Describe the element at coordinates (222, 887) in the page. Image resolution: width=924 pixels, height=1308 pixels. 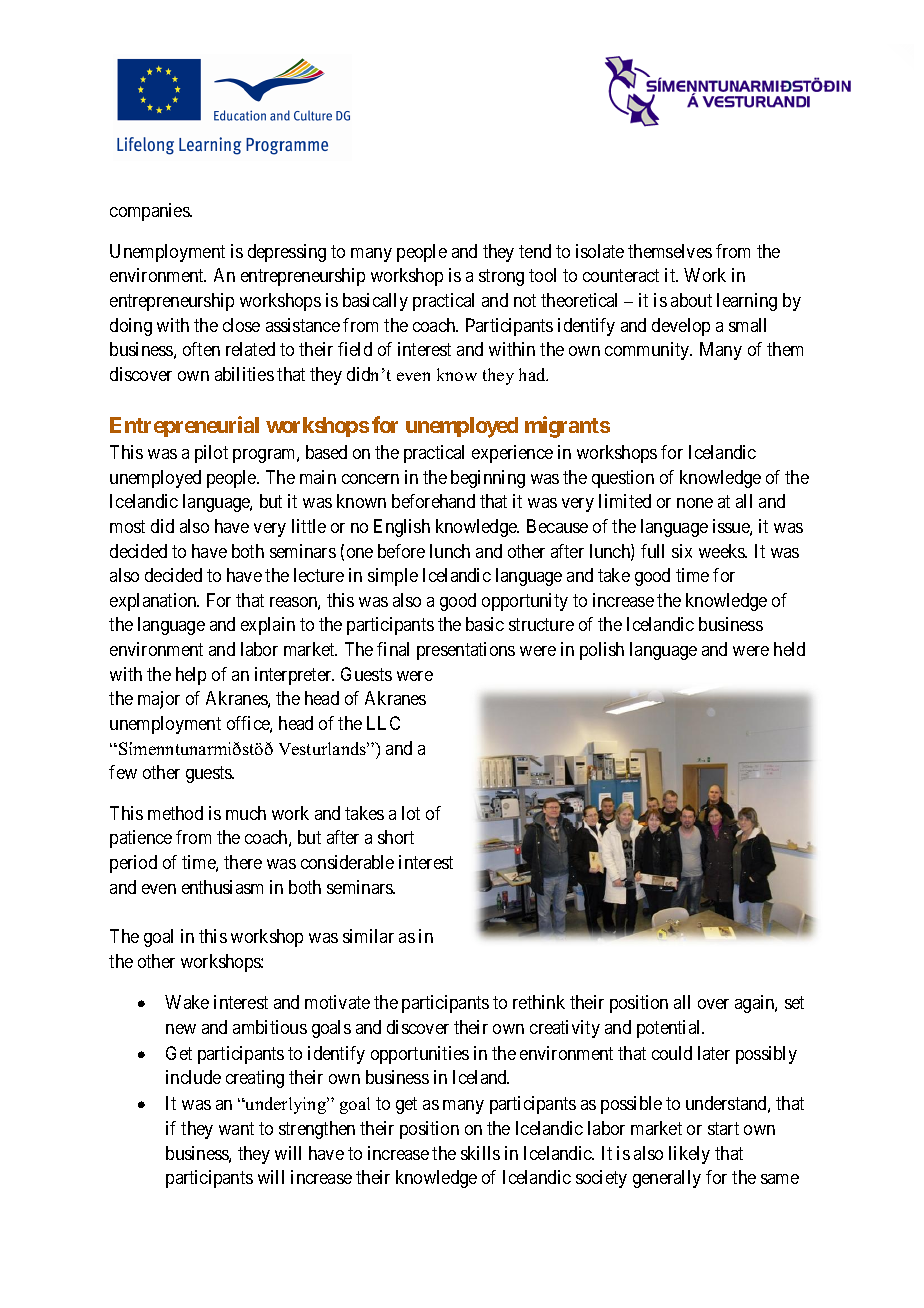
I see `enthusiasm` at that location.
